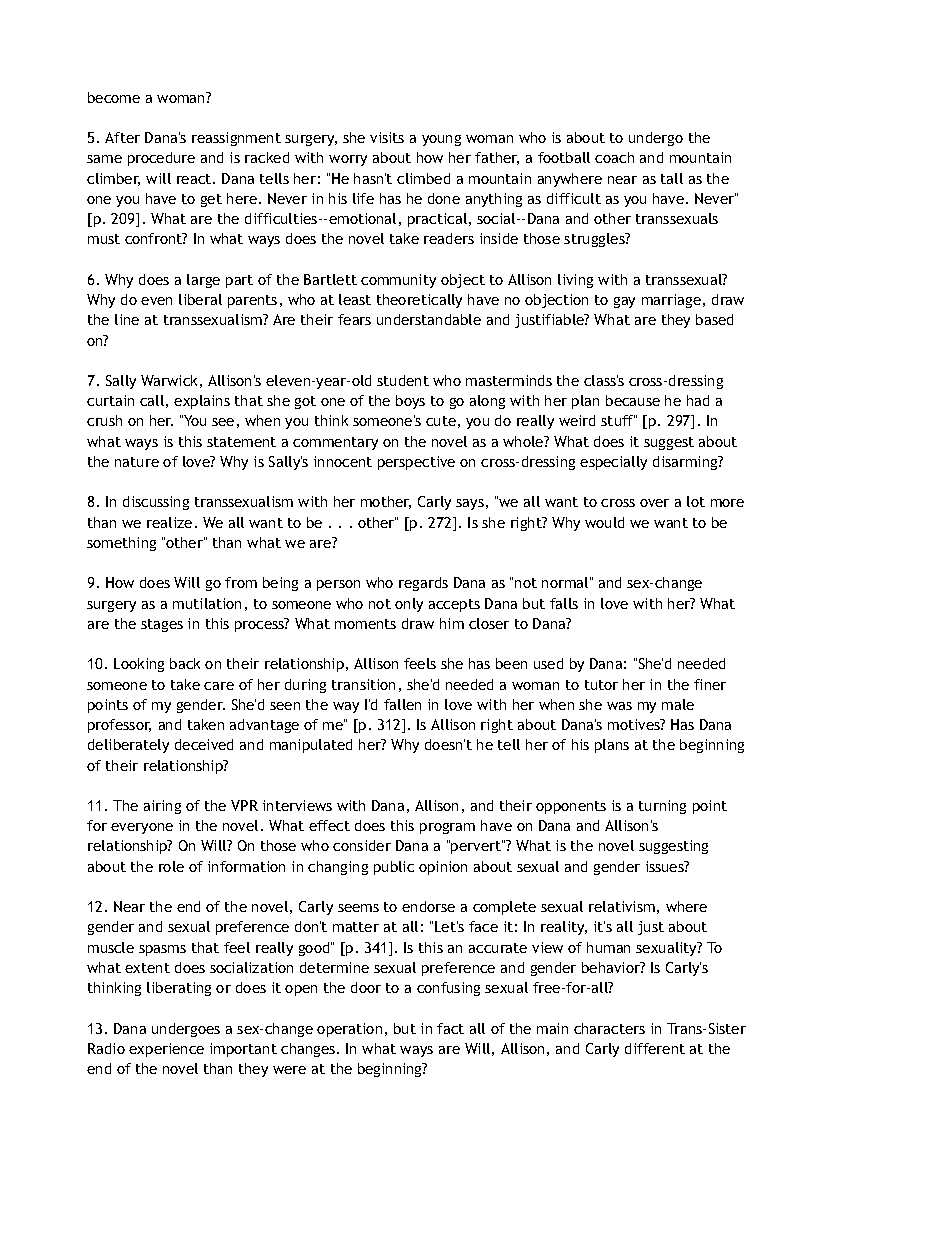 The width and height of the document is (952, 1233). What do you see at coordinates (450, 1028) in the document?
I see `fact` at bounding box center [450, 1028].
